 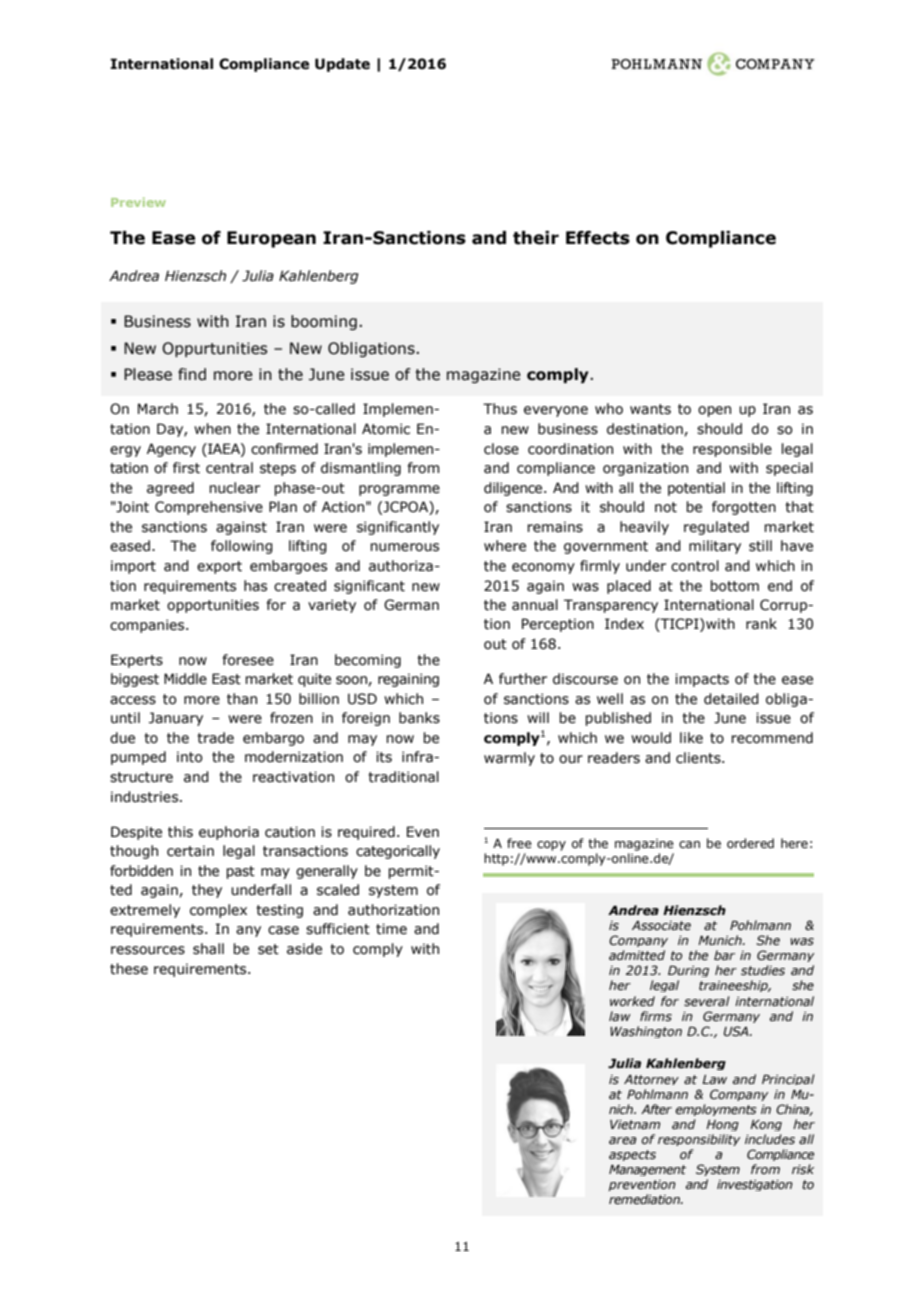 What do you see at coordinates (722, 1125) in the document?
I see `Hong` at bounding box center [722, 1125].
